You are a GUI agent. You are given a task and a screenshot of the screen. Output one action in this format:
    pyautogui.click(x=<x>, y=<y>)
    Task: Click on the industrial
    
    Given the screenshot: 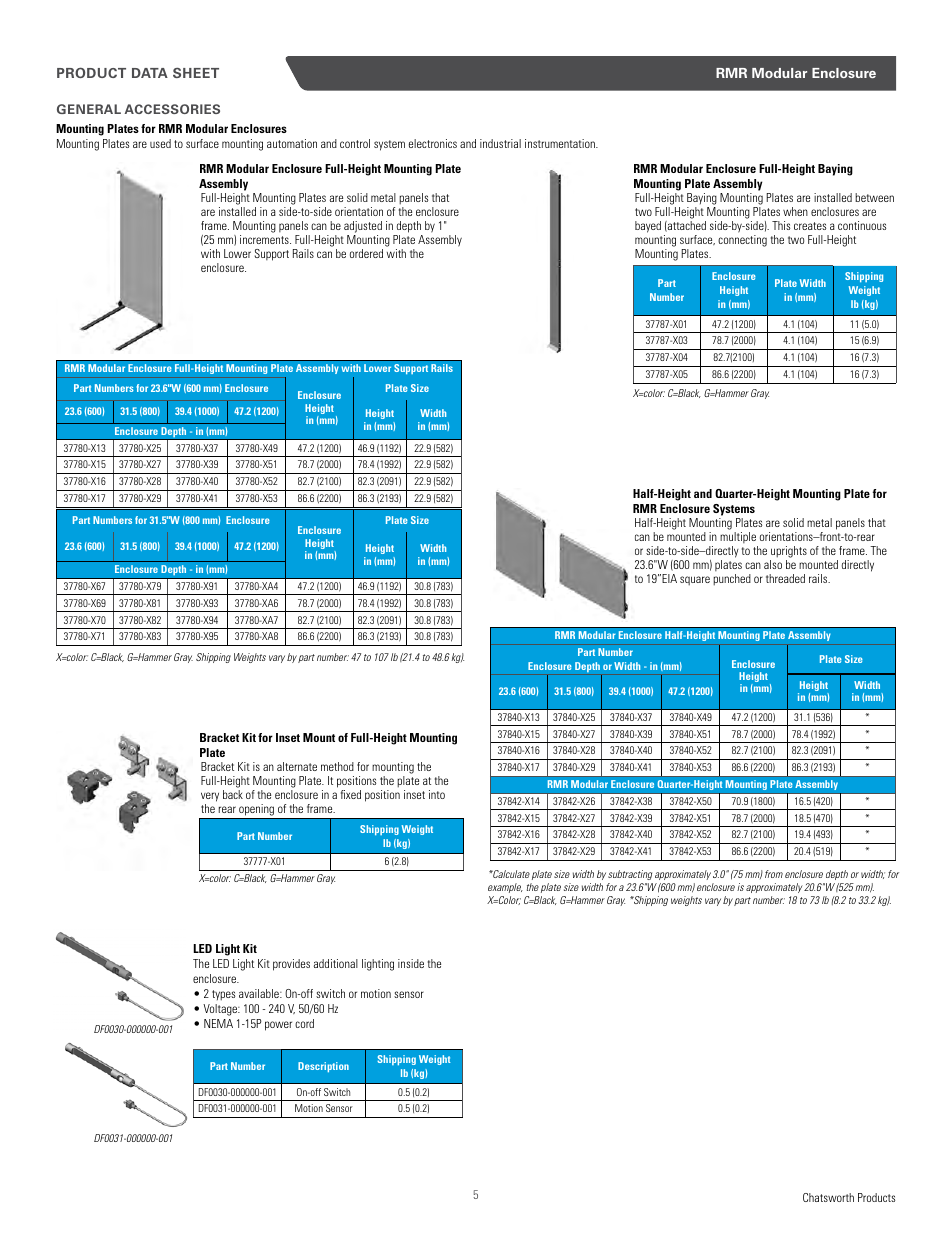 What is the action you would take?
    pyautogui.click(x=500, y=143)
